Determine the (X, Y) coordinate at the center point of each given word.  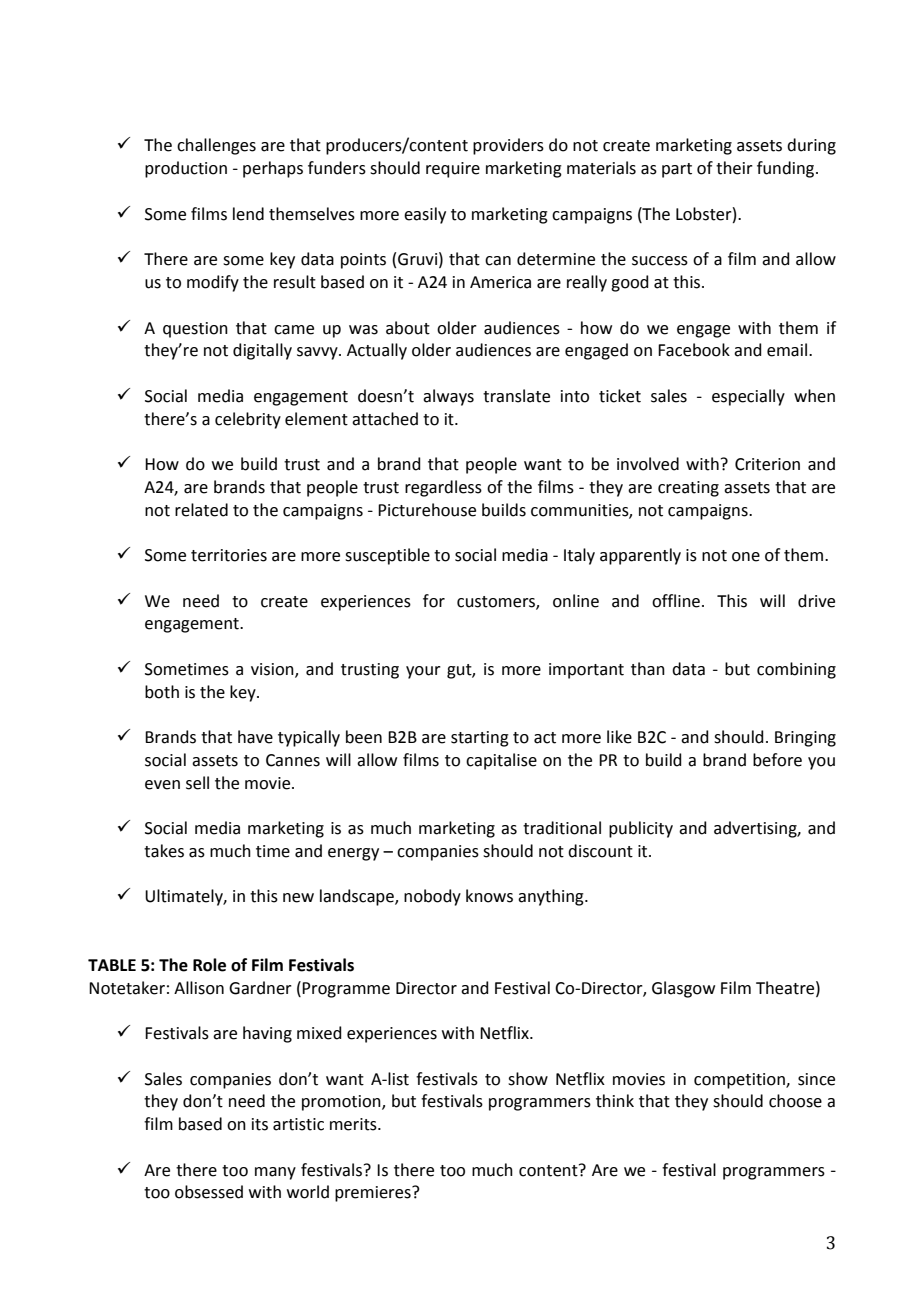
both (162, 692)
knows (489, 896)
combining (796, 670)
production (186, 169)
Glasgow (683, 989)
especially (748, 397)
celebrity (248, 420)
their (734, 168)
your (423, 672)
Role (209, 965)
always (448, 397)
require (453, 170)
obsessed (209, 1192)
